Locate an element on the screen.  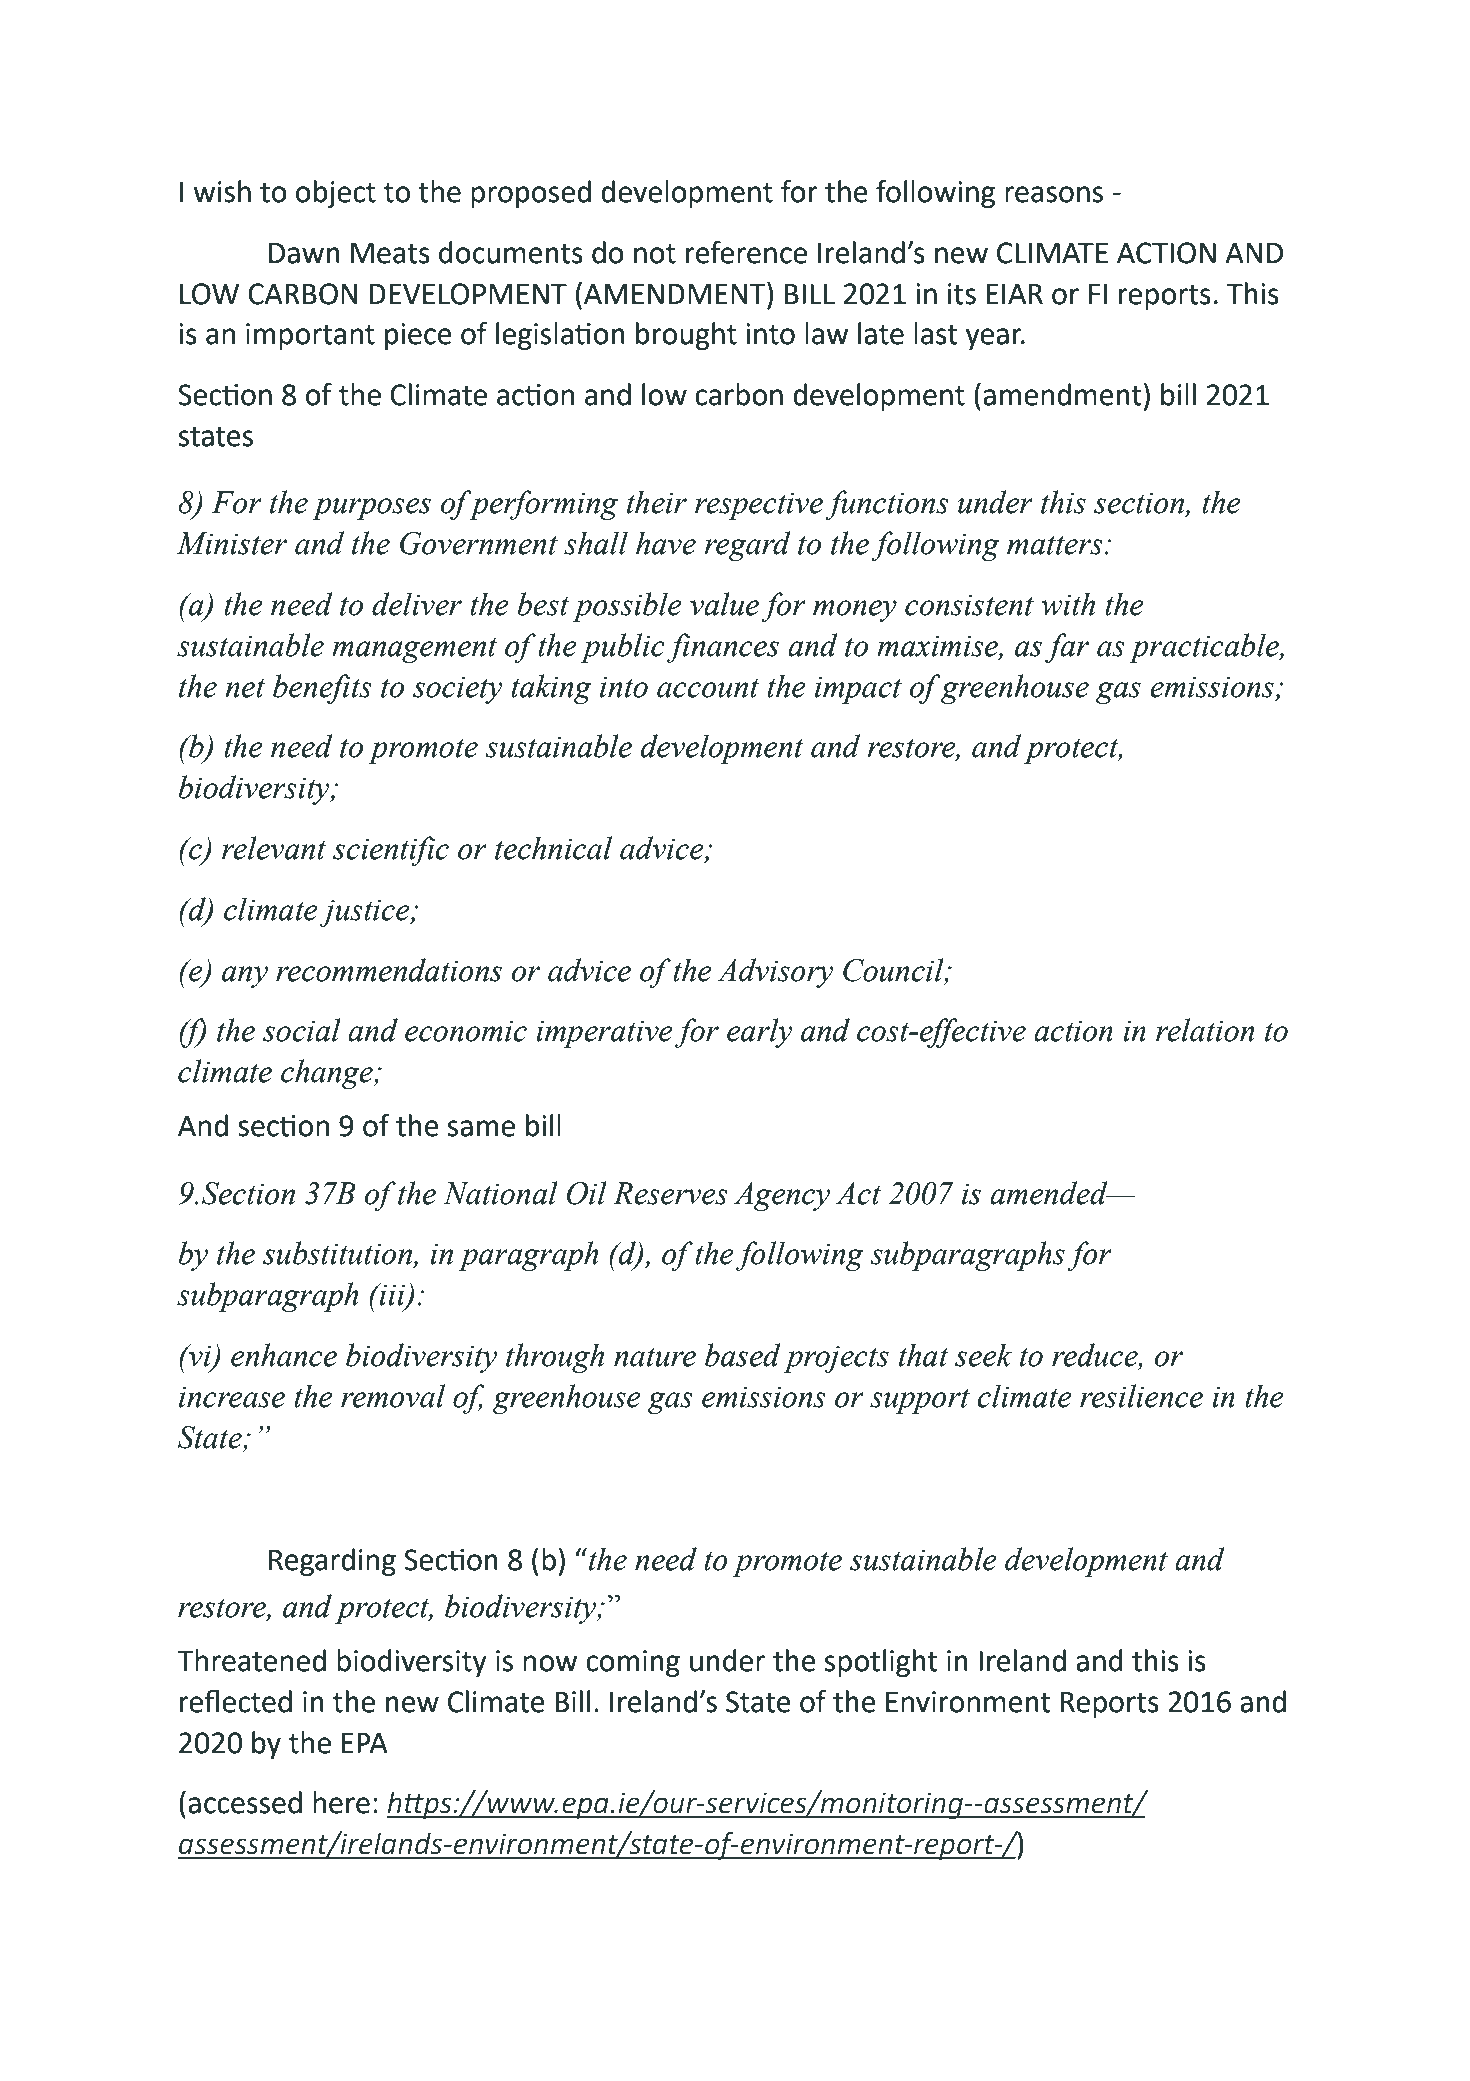
social is located at coordinates (302, 1030).
